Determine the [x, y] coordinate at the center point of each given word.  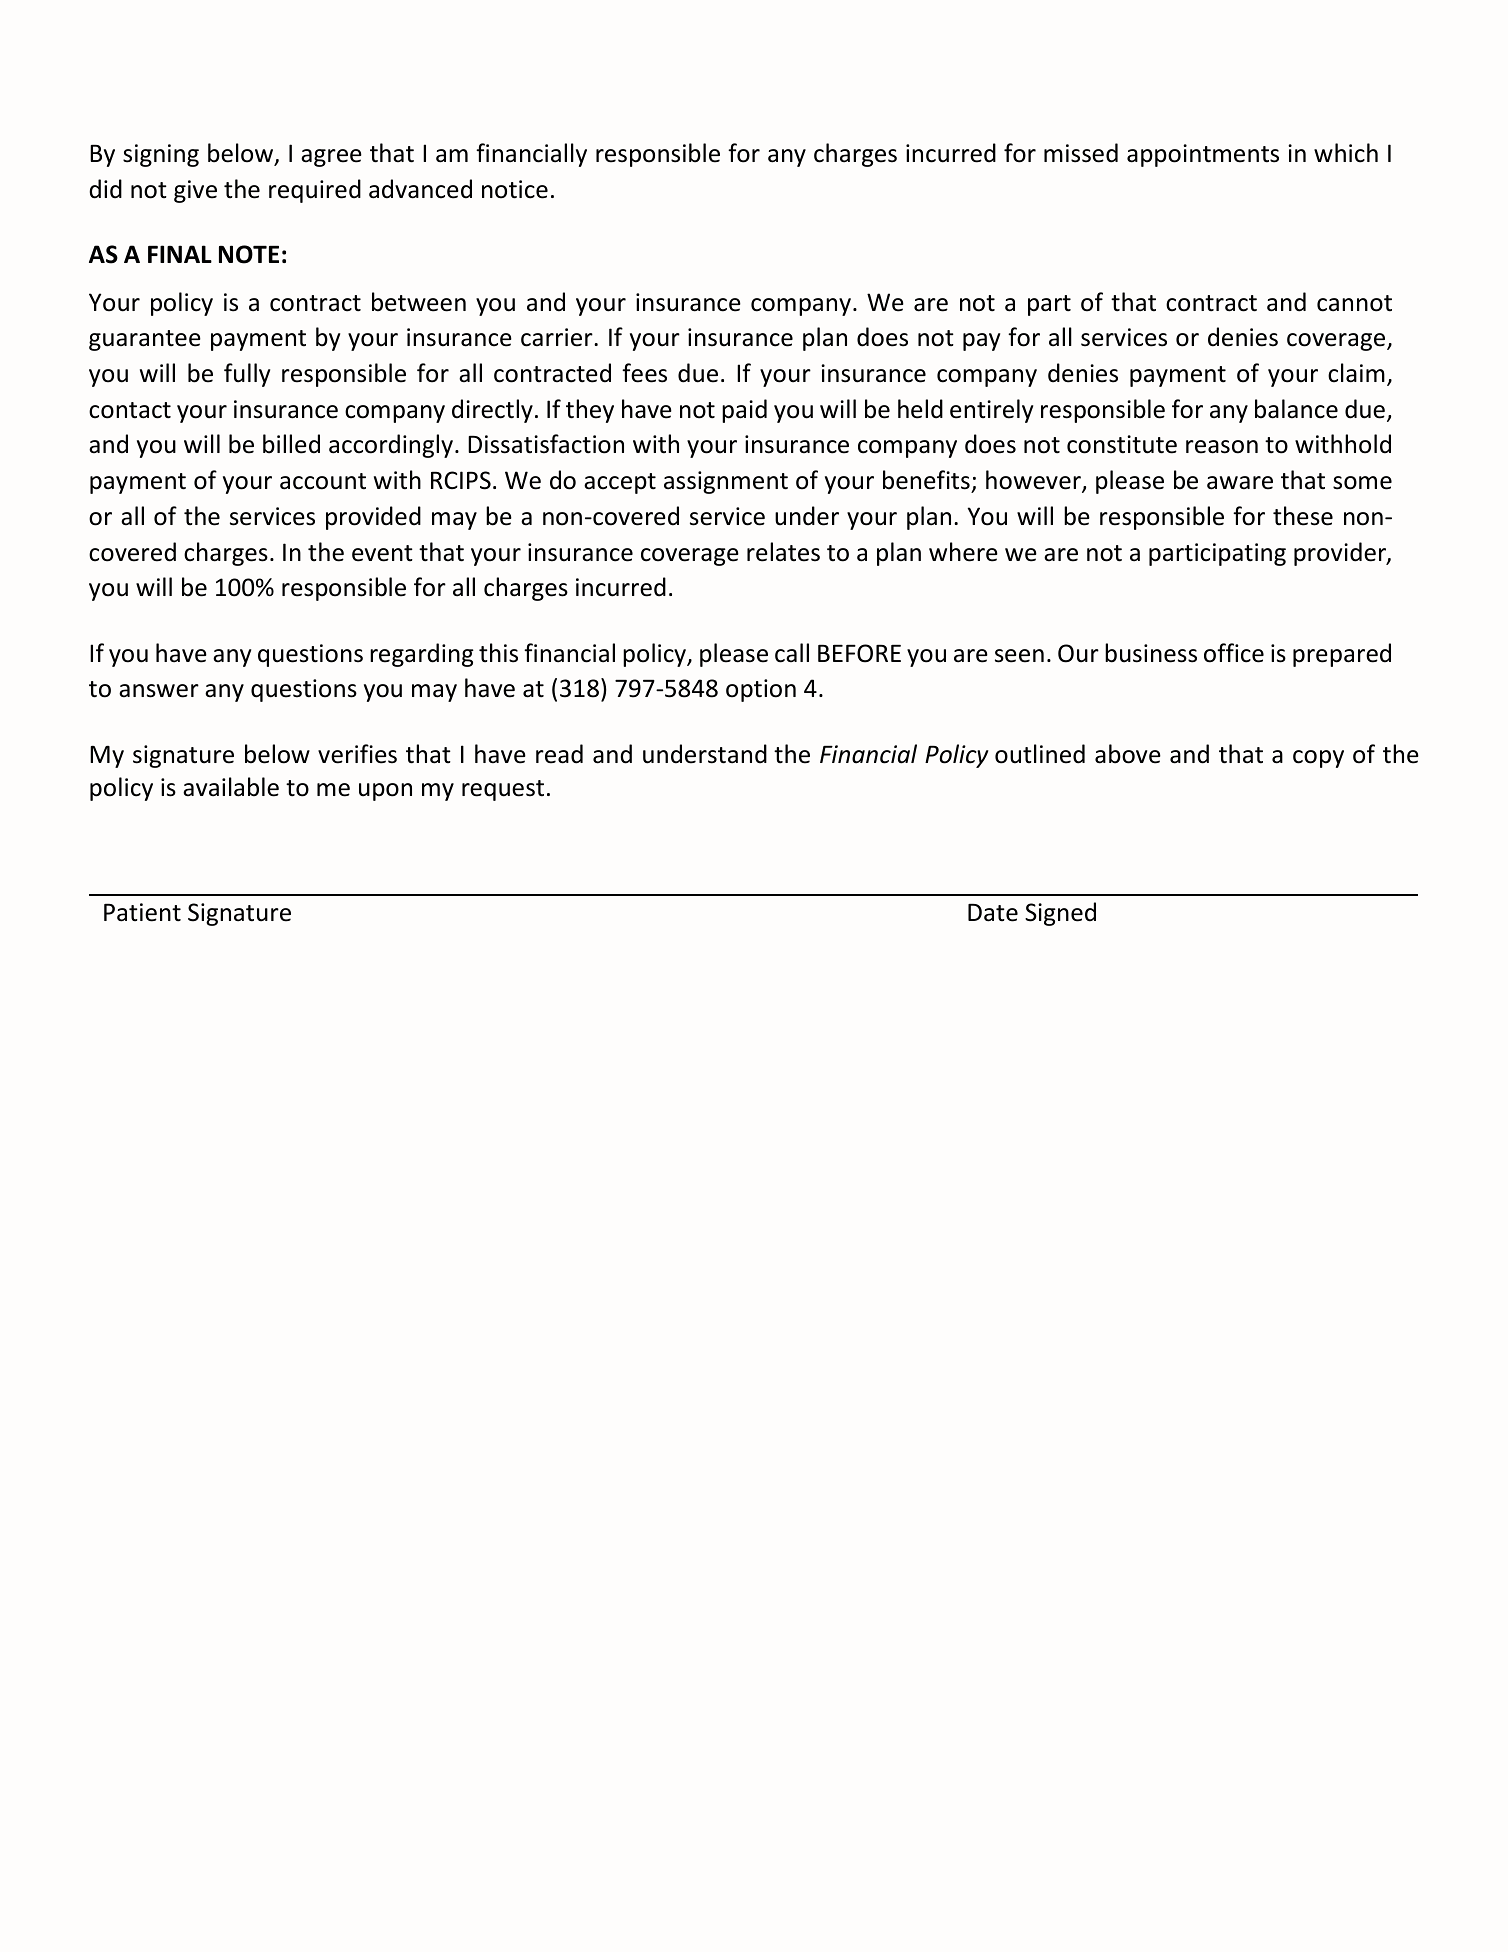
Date [993, 913]
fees [644, 373]
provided [373, 518]
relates [783, 552]
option [761, 690]
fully [247, 375]
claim [1356, 373]
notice [515, 189]
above [1128, 754]
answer [159, 691]
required [315, 191]
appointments [1203, 155]
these [1303, 516]
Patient [142, 912]
